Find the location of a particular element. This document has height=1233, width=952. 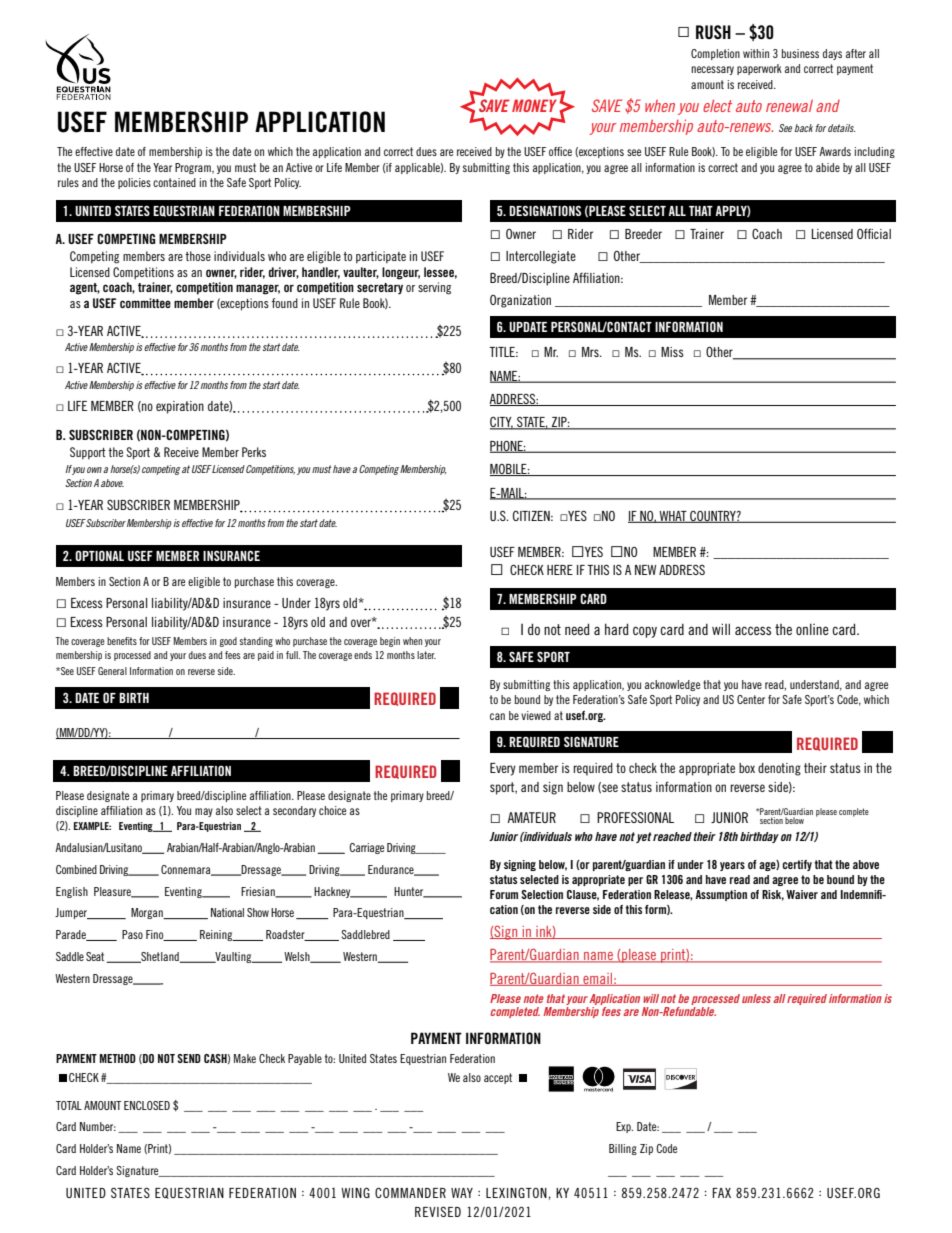

paperwork is located at coordinates (759, 69).
